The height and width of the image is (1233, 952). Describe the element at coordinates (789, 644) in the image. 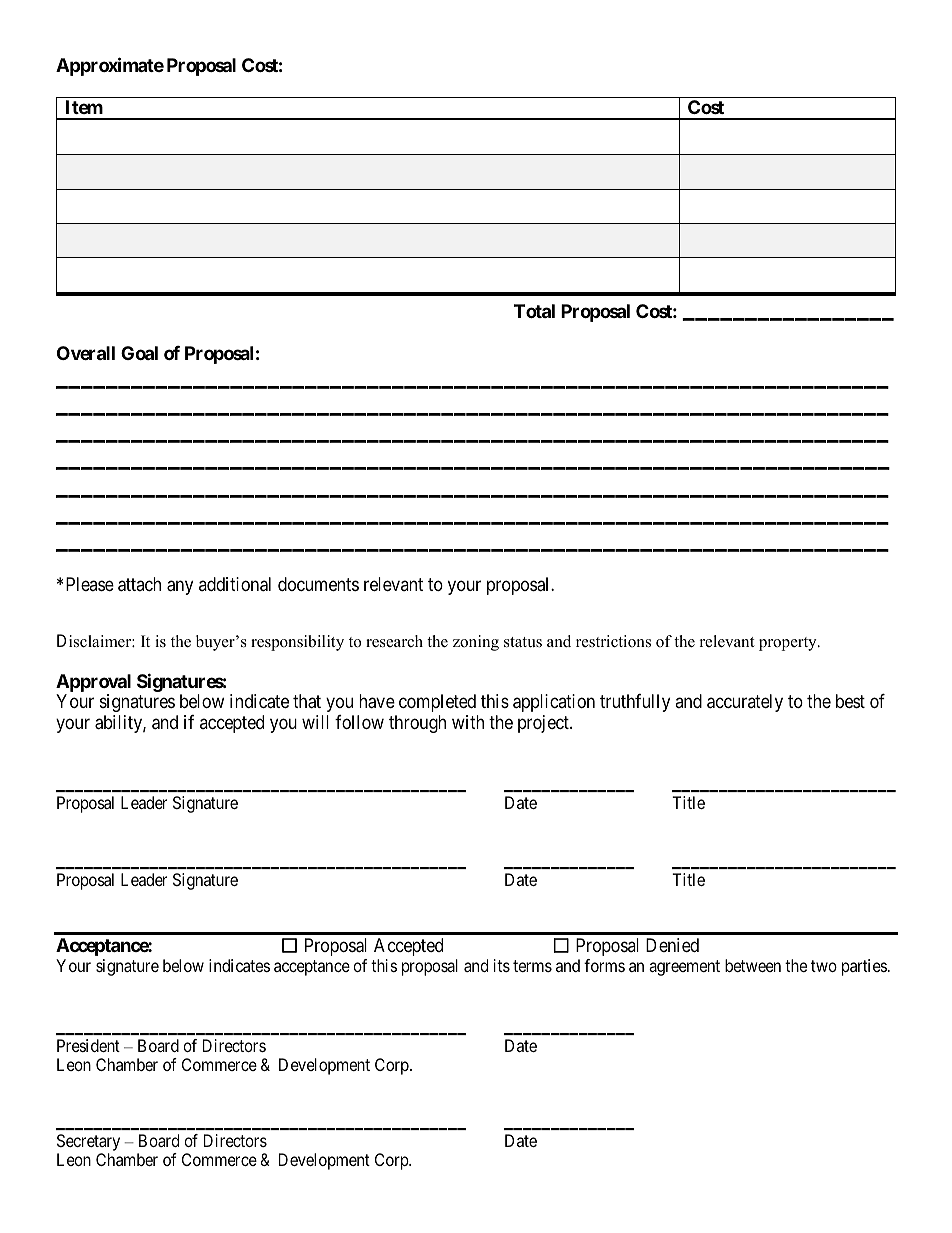

I see `property` at that location.
